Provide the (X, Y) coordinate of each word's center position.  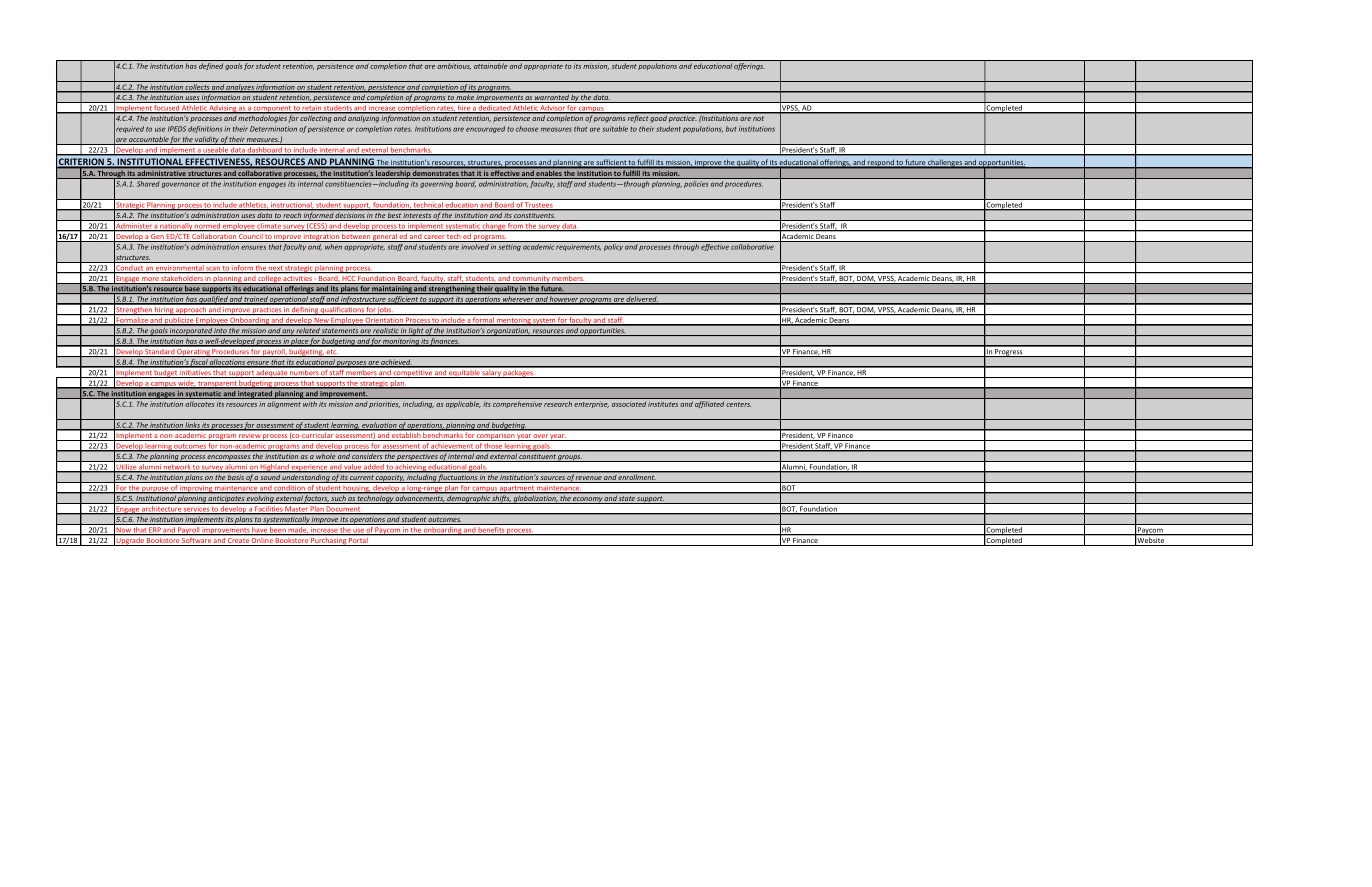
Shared (148, 184)
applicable (463, 404)
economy (587, 500)
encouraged (485, 129)
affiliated (709, 404)
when (333, 245)
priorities (384, 405)
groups (570, 458)
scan (213, 270)
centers (738, 404)
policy (613, 246)
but (731, 129)
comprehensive (517, 405)
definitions (205, 129)
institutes (663, 404)
